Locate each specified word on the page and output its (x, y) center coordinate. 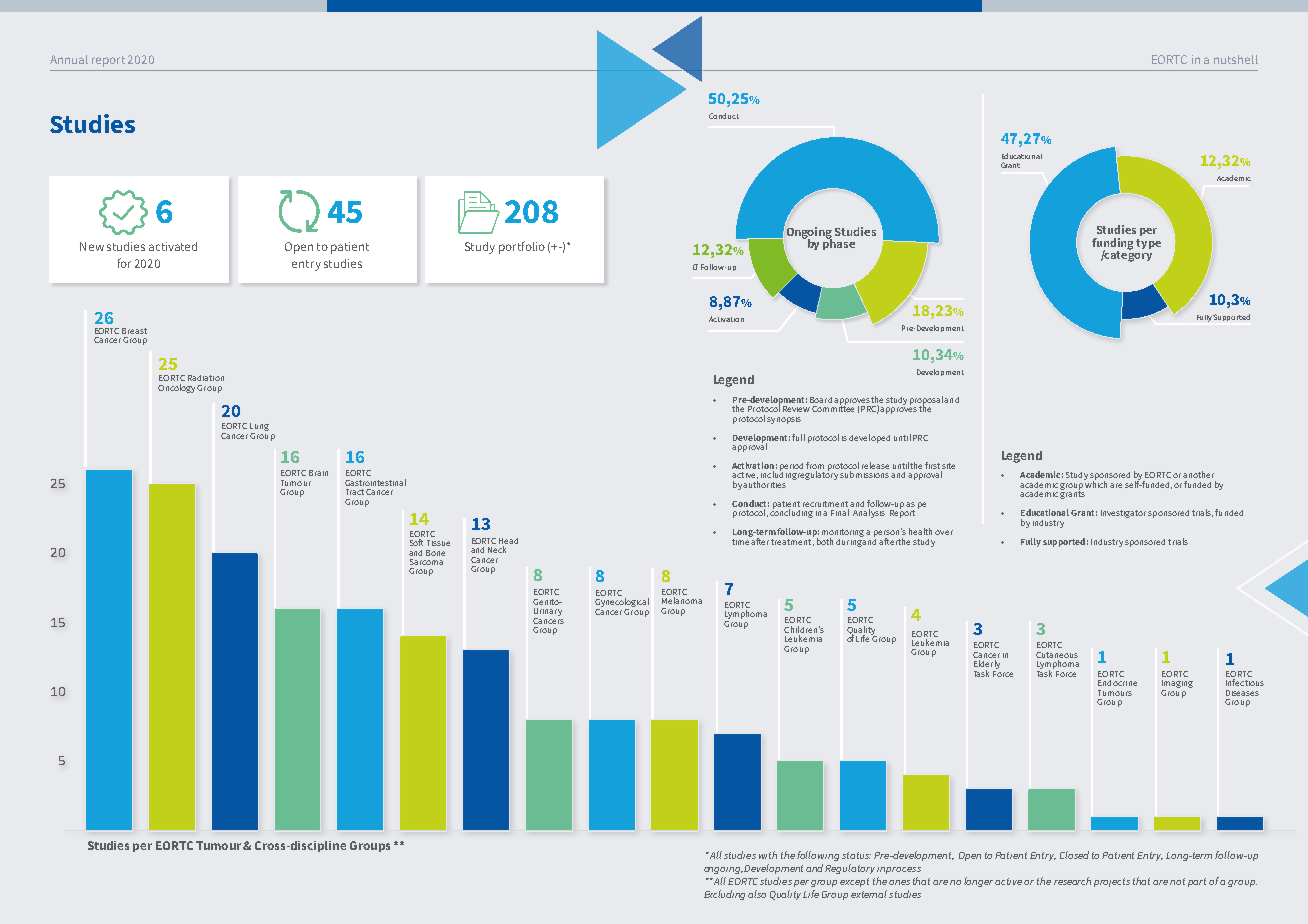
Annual (69, 59)
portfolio (522, 247)
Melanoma (682, 600)
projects (1112, 882)
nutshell (1236, 59)
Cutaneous (1057, 655)
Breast (134, 331)
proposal (927, 401)
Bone (435, 553)
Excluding (726, 895)
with (768, 855)
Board (821, 400)
